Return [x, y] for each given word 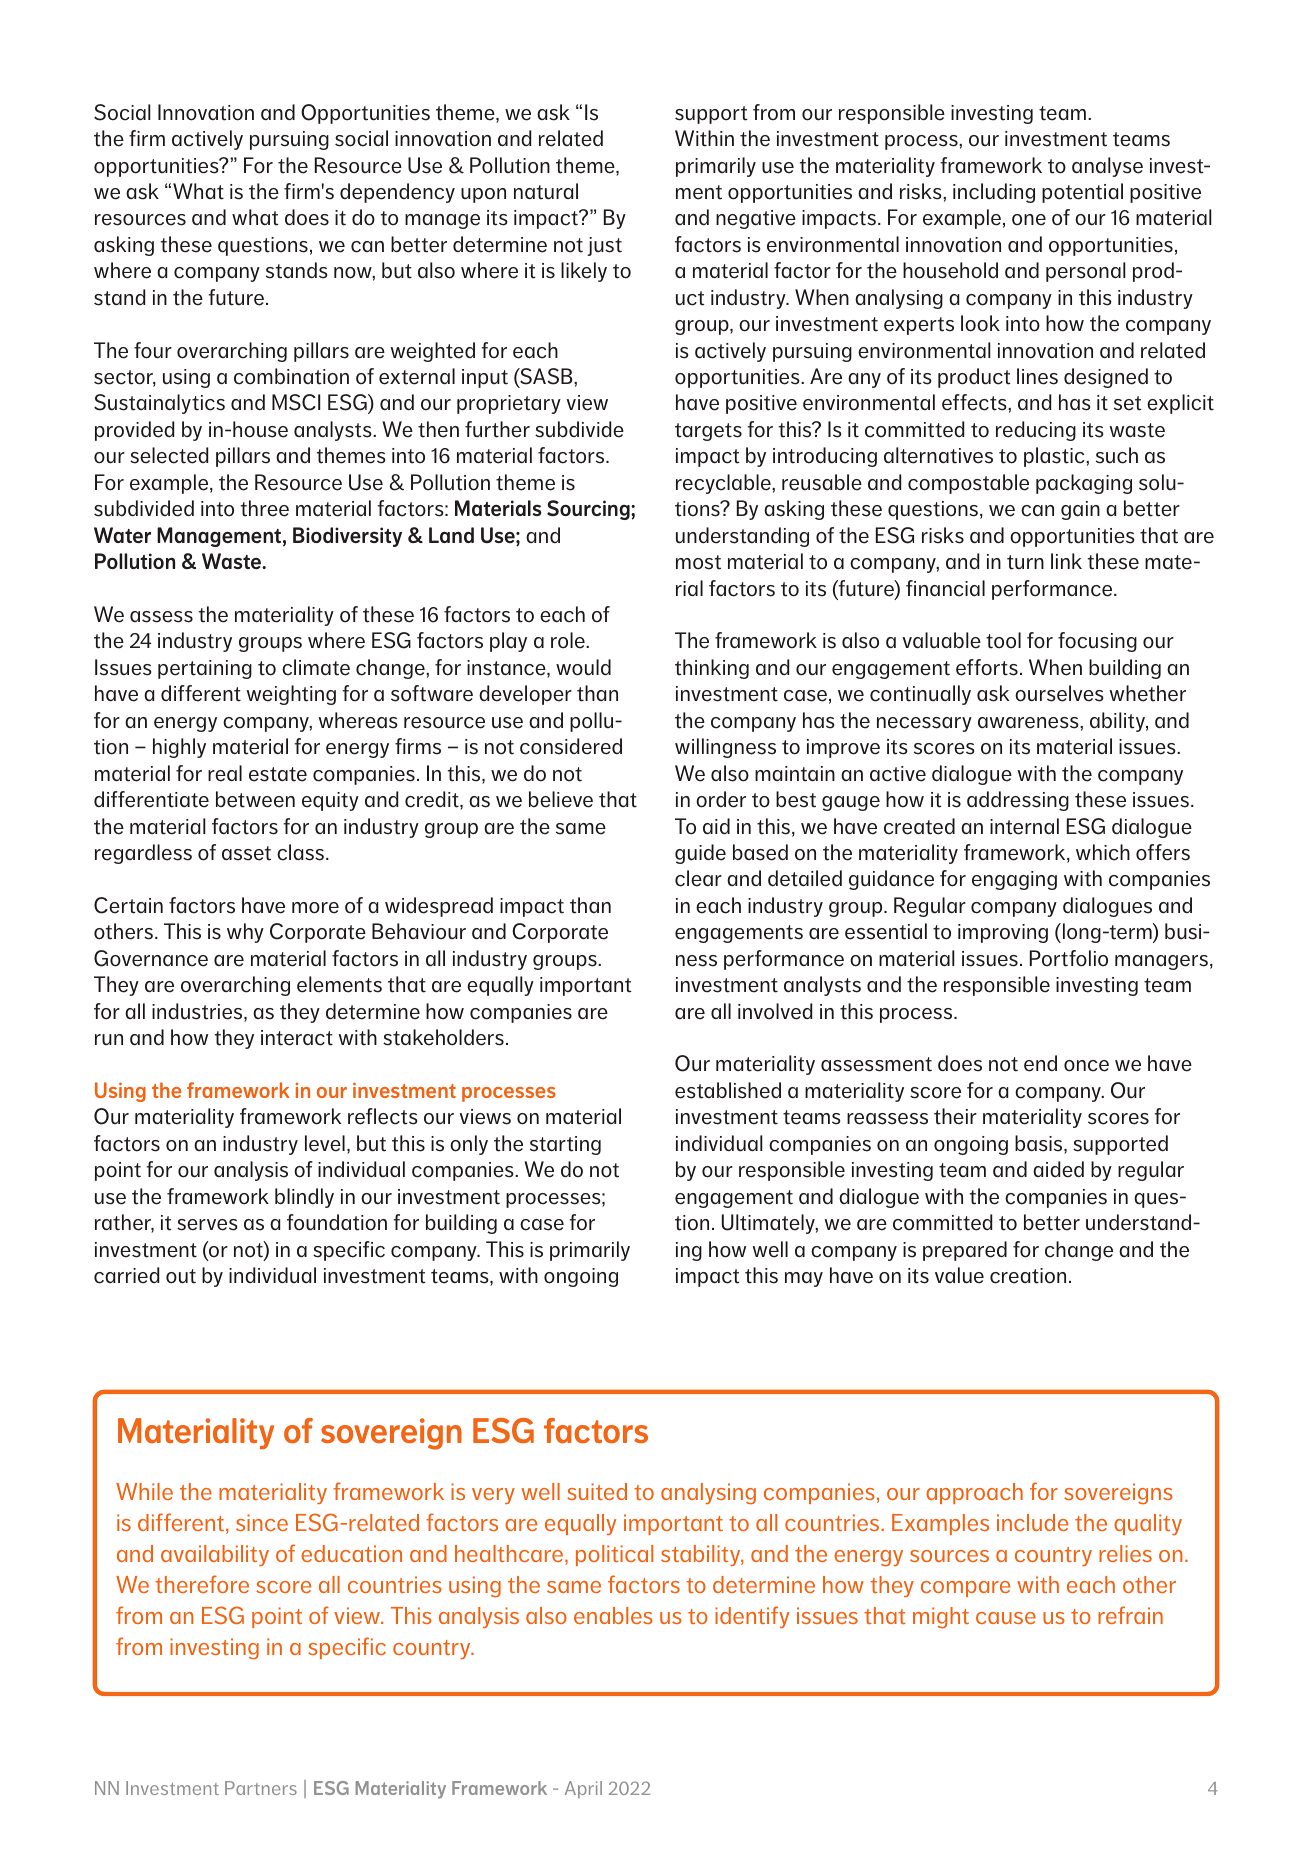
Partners [261, 1788]
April [583, 1789]
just [604, 246]
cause [1006, 1618]
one [1029, 220]
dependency [397, 193]
